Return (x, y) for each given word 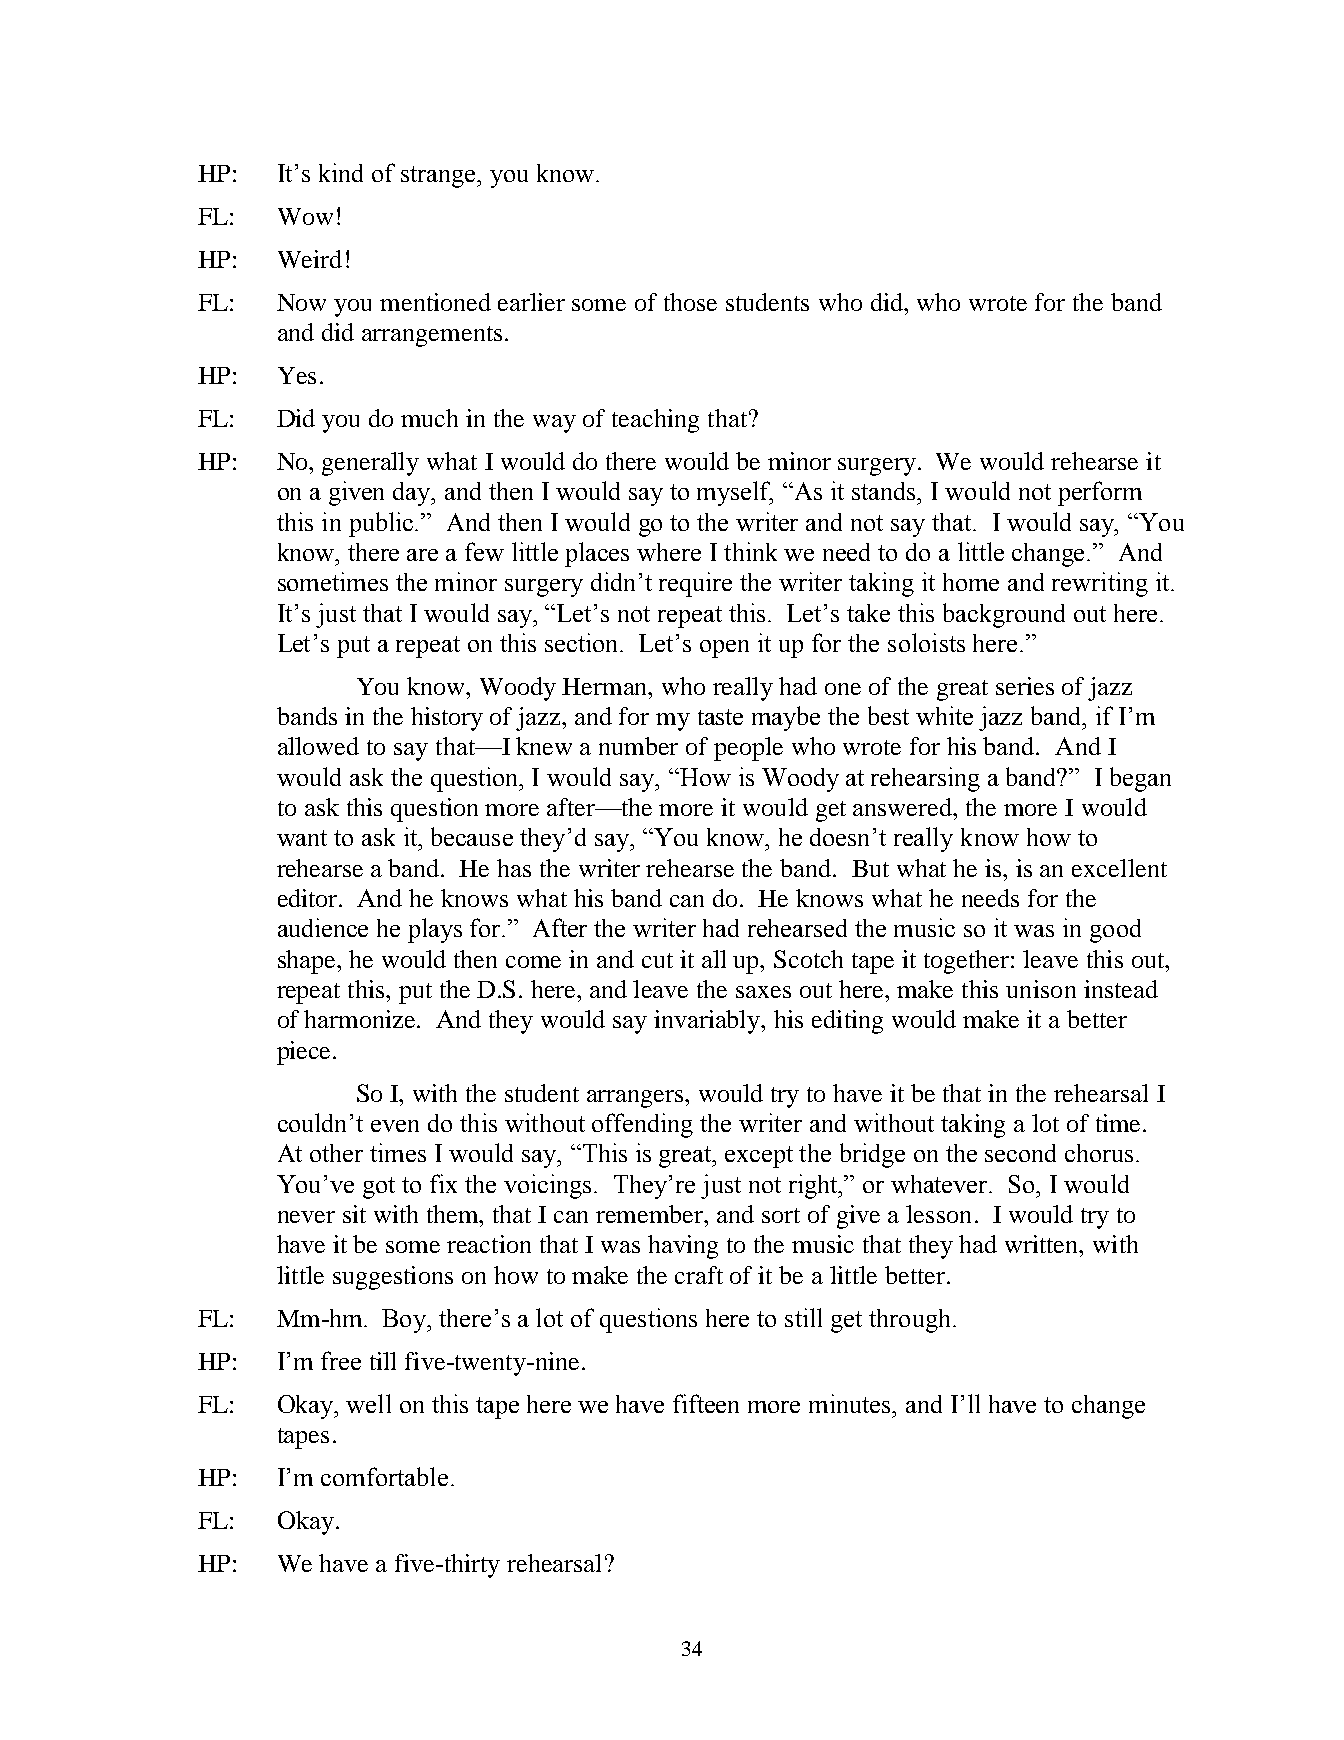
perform (1100, 493)
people (748, 749)
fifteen (706, 1403)
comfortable (384, 1476)
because (472, 836)
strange (439, 177)
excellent (1119, 868)
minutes (851, 1403)
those (690, 302)
